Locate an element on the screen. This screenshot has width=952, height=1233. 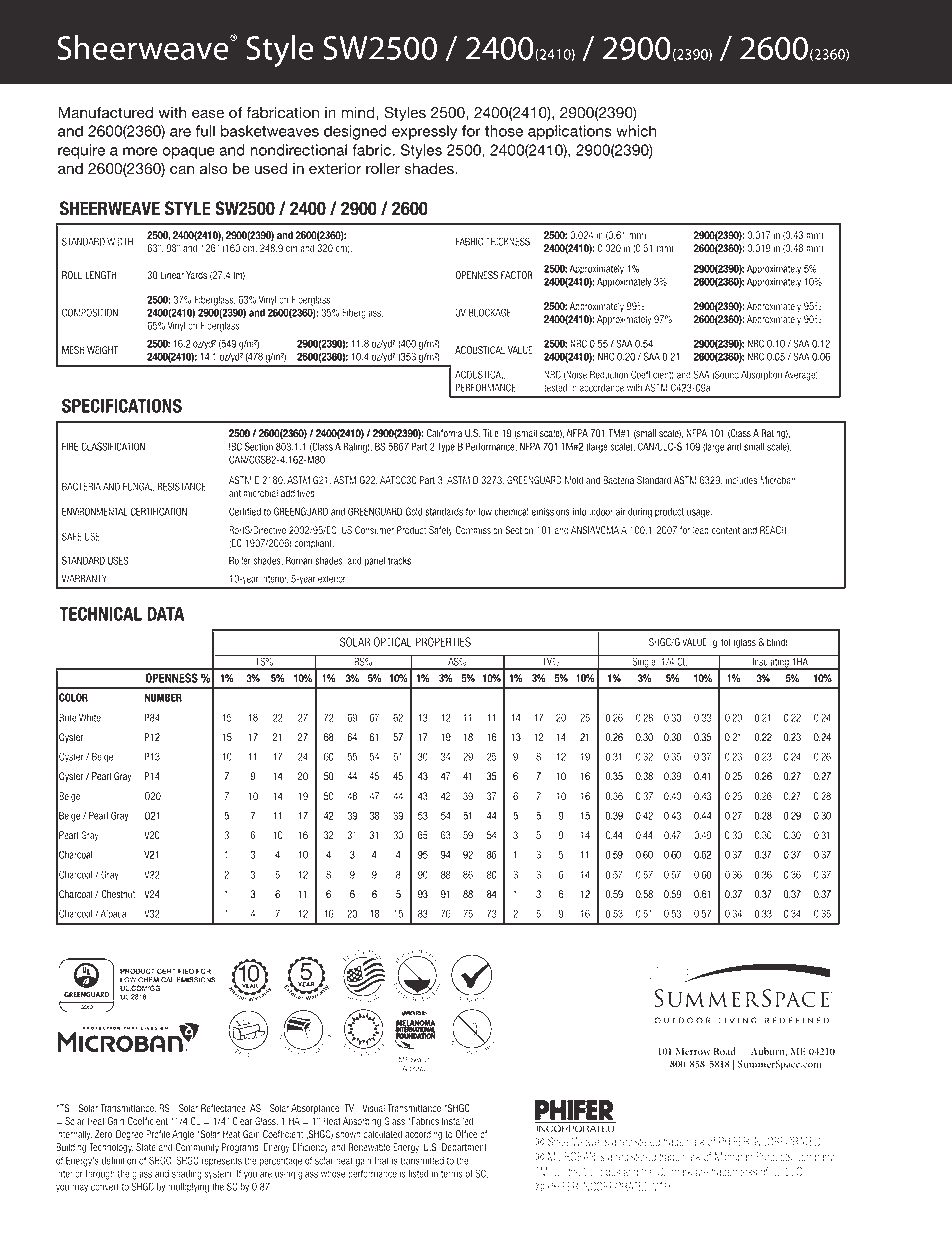
PROPERTIES is located at coordinates (443, 642).
